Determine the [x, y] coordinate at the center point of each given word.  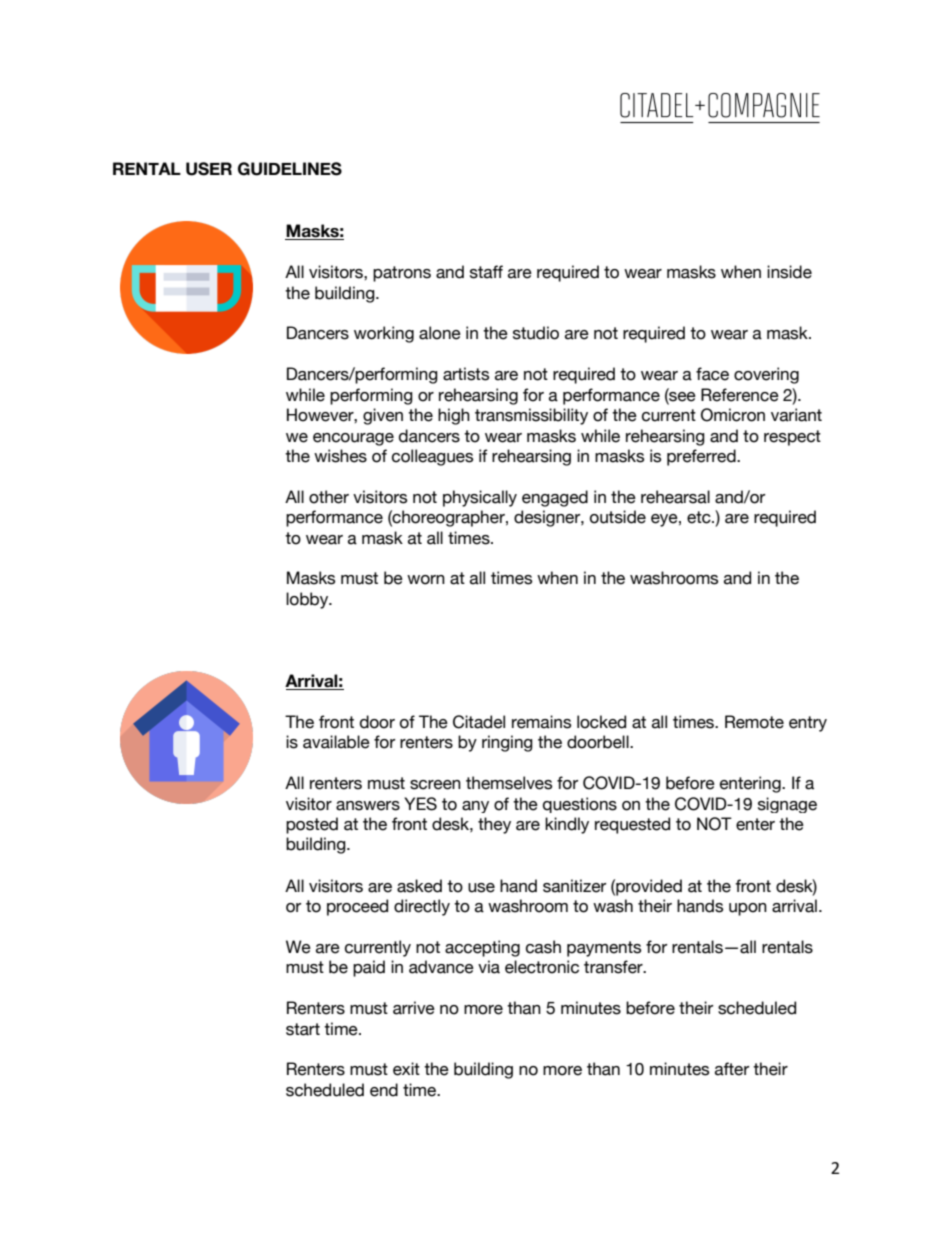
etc [700, 517]
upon [748, 909]
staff [486, 272]
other [329, 497]
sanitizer [574, 886]
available [336, 742]
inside [789, 272]
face [712, 374]
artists [466, 374]
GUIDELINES [290, 169]
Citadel [479, 722]
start [303, 1029]
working [384, 334]
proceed [357, 907]
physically [480, 498]
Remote [754, 722]
